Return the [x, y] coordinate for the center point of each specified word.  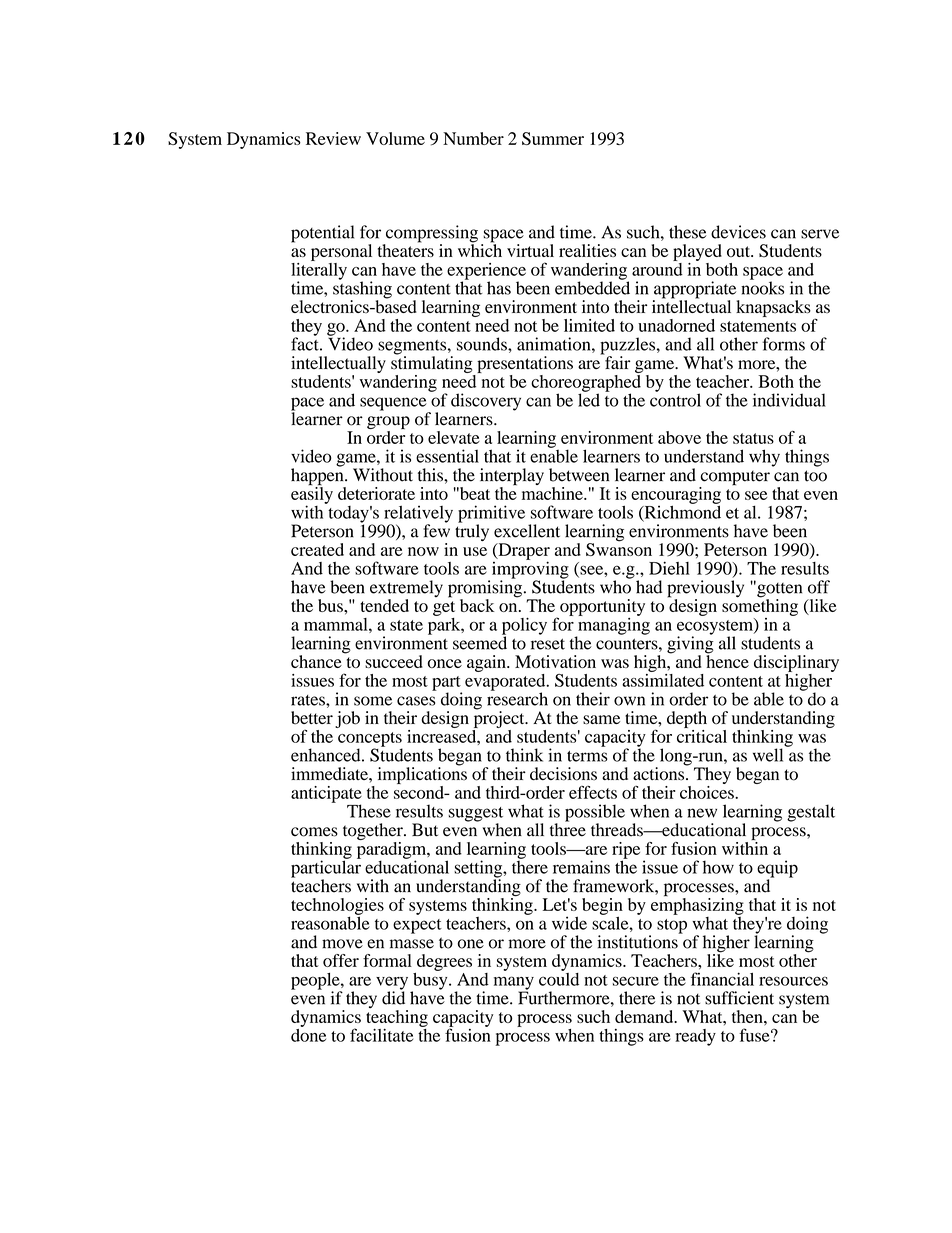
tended [384, 605]
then [748, 1016]
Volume [395, 138]
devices [738, 232]
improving [529, 570]
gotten [778, 590]
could [559, 978]
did [393, 997]
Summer [553, 138]
